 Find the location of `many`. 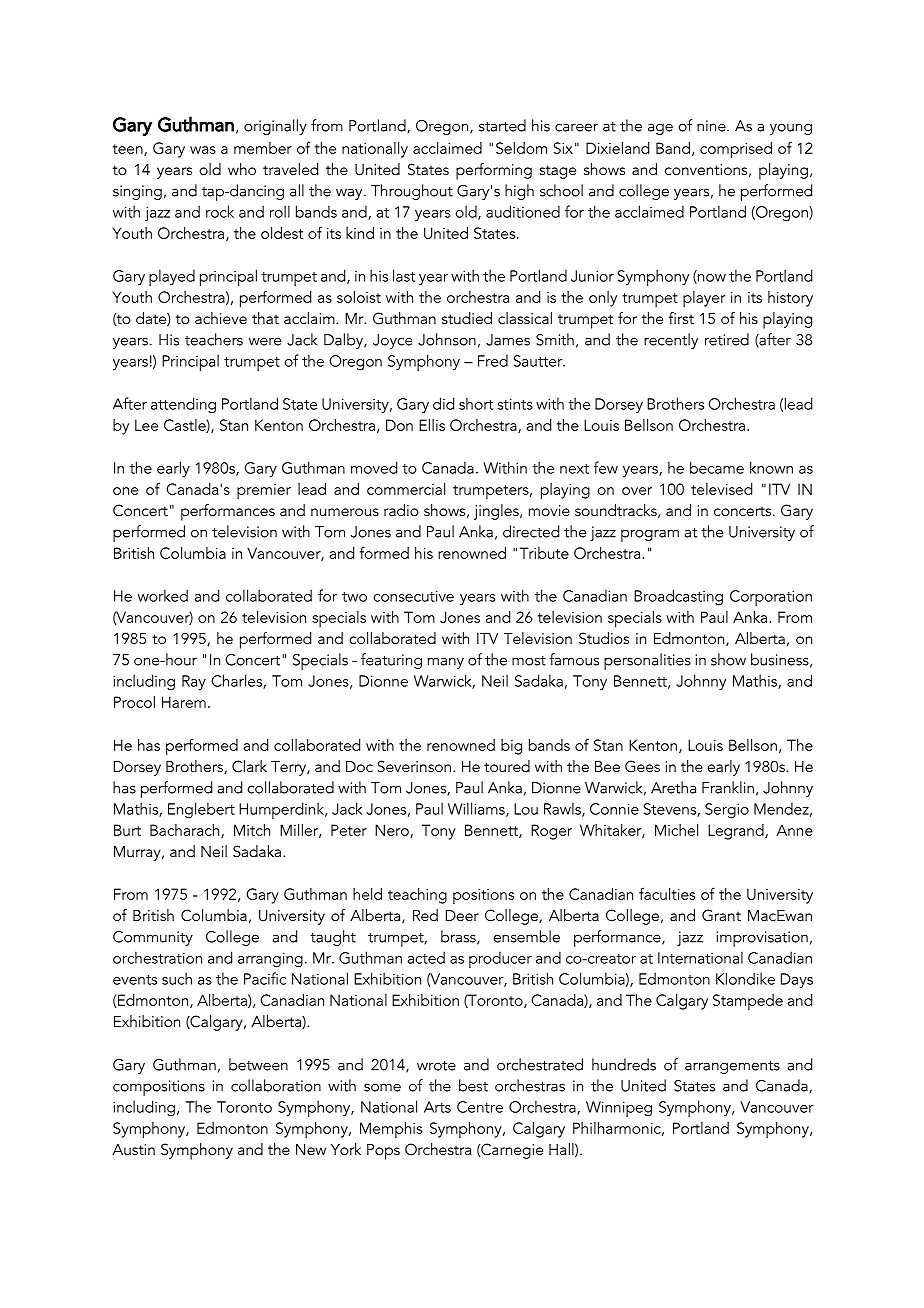

many is located at coordinates (446, 663).
